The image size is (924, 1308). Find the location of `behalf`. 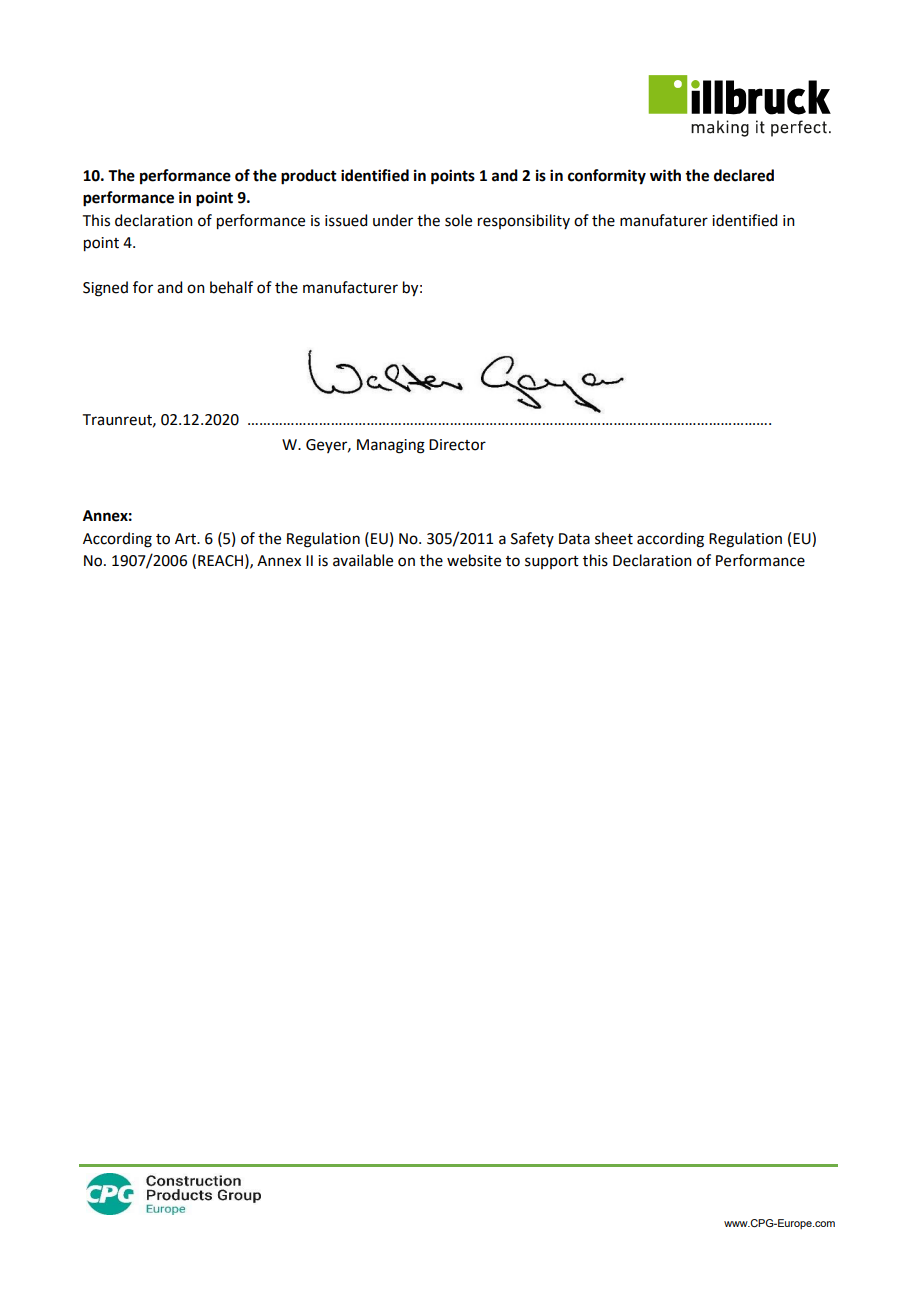

behalf is located at coordinates (231, 287).
